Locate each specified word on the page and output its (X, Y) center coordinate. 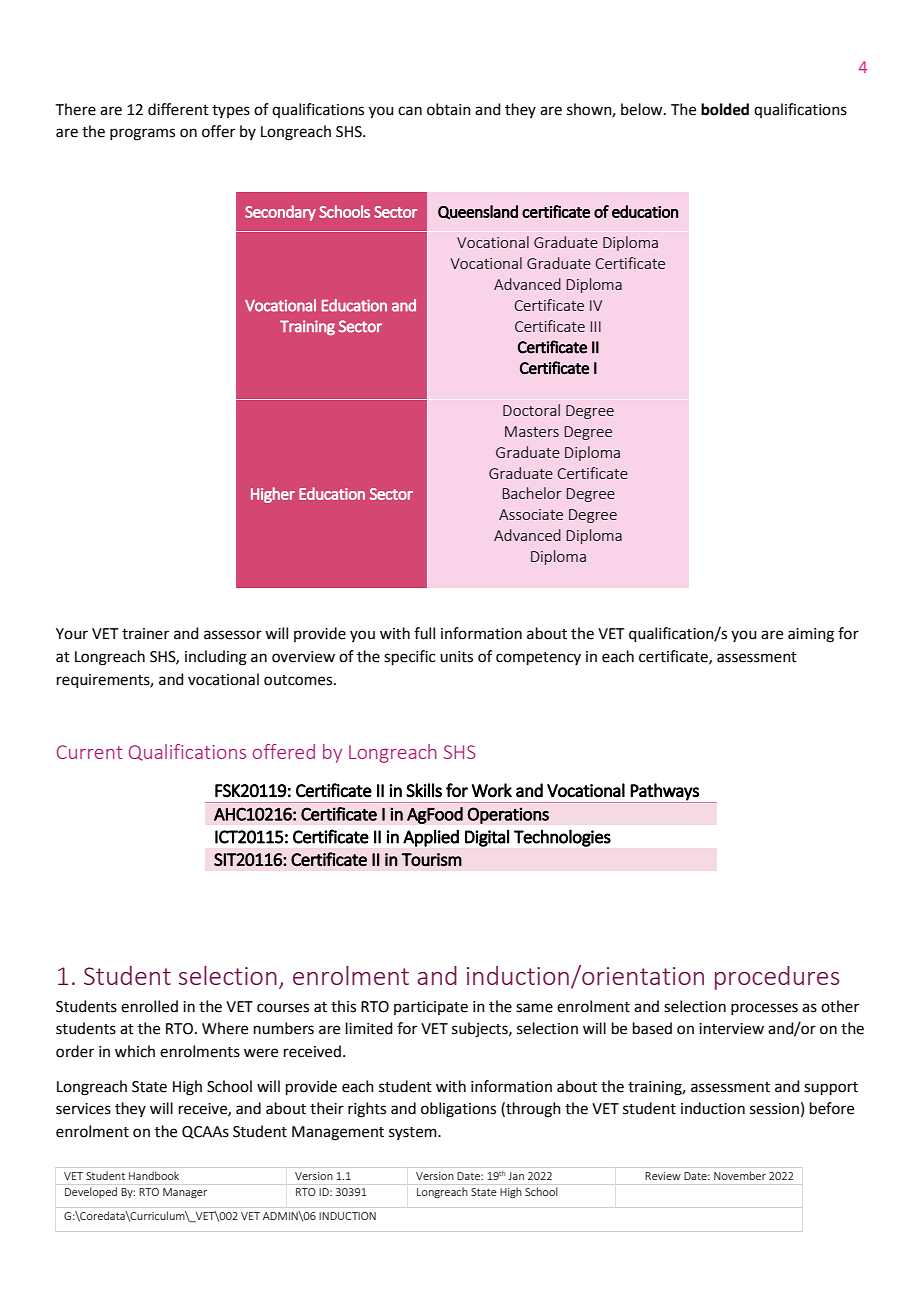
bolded (725, 109)
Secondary (280, 213)
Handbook (154, 1175)
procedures (777, 978)
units (456, 657)
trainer (145, 634)
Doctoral (531, 410)
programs (142, 134)
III (595, 326)
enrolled (149, 1006)
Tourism (432, 860)
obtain (449, 109)
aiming (811, 635)
